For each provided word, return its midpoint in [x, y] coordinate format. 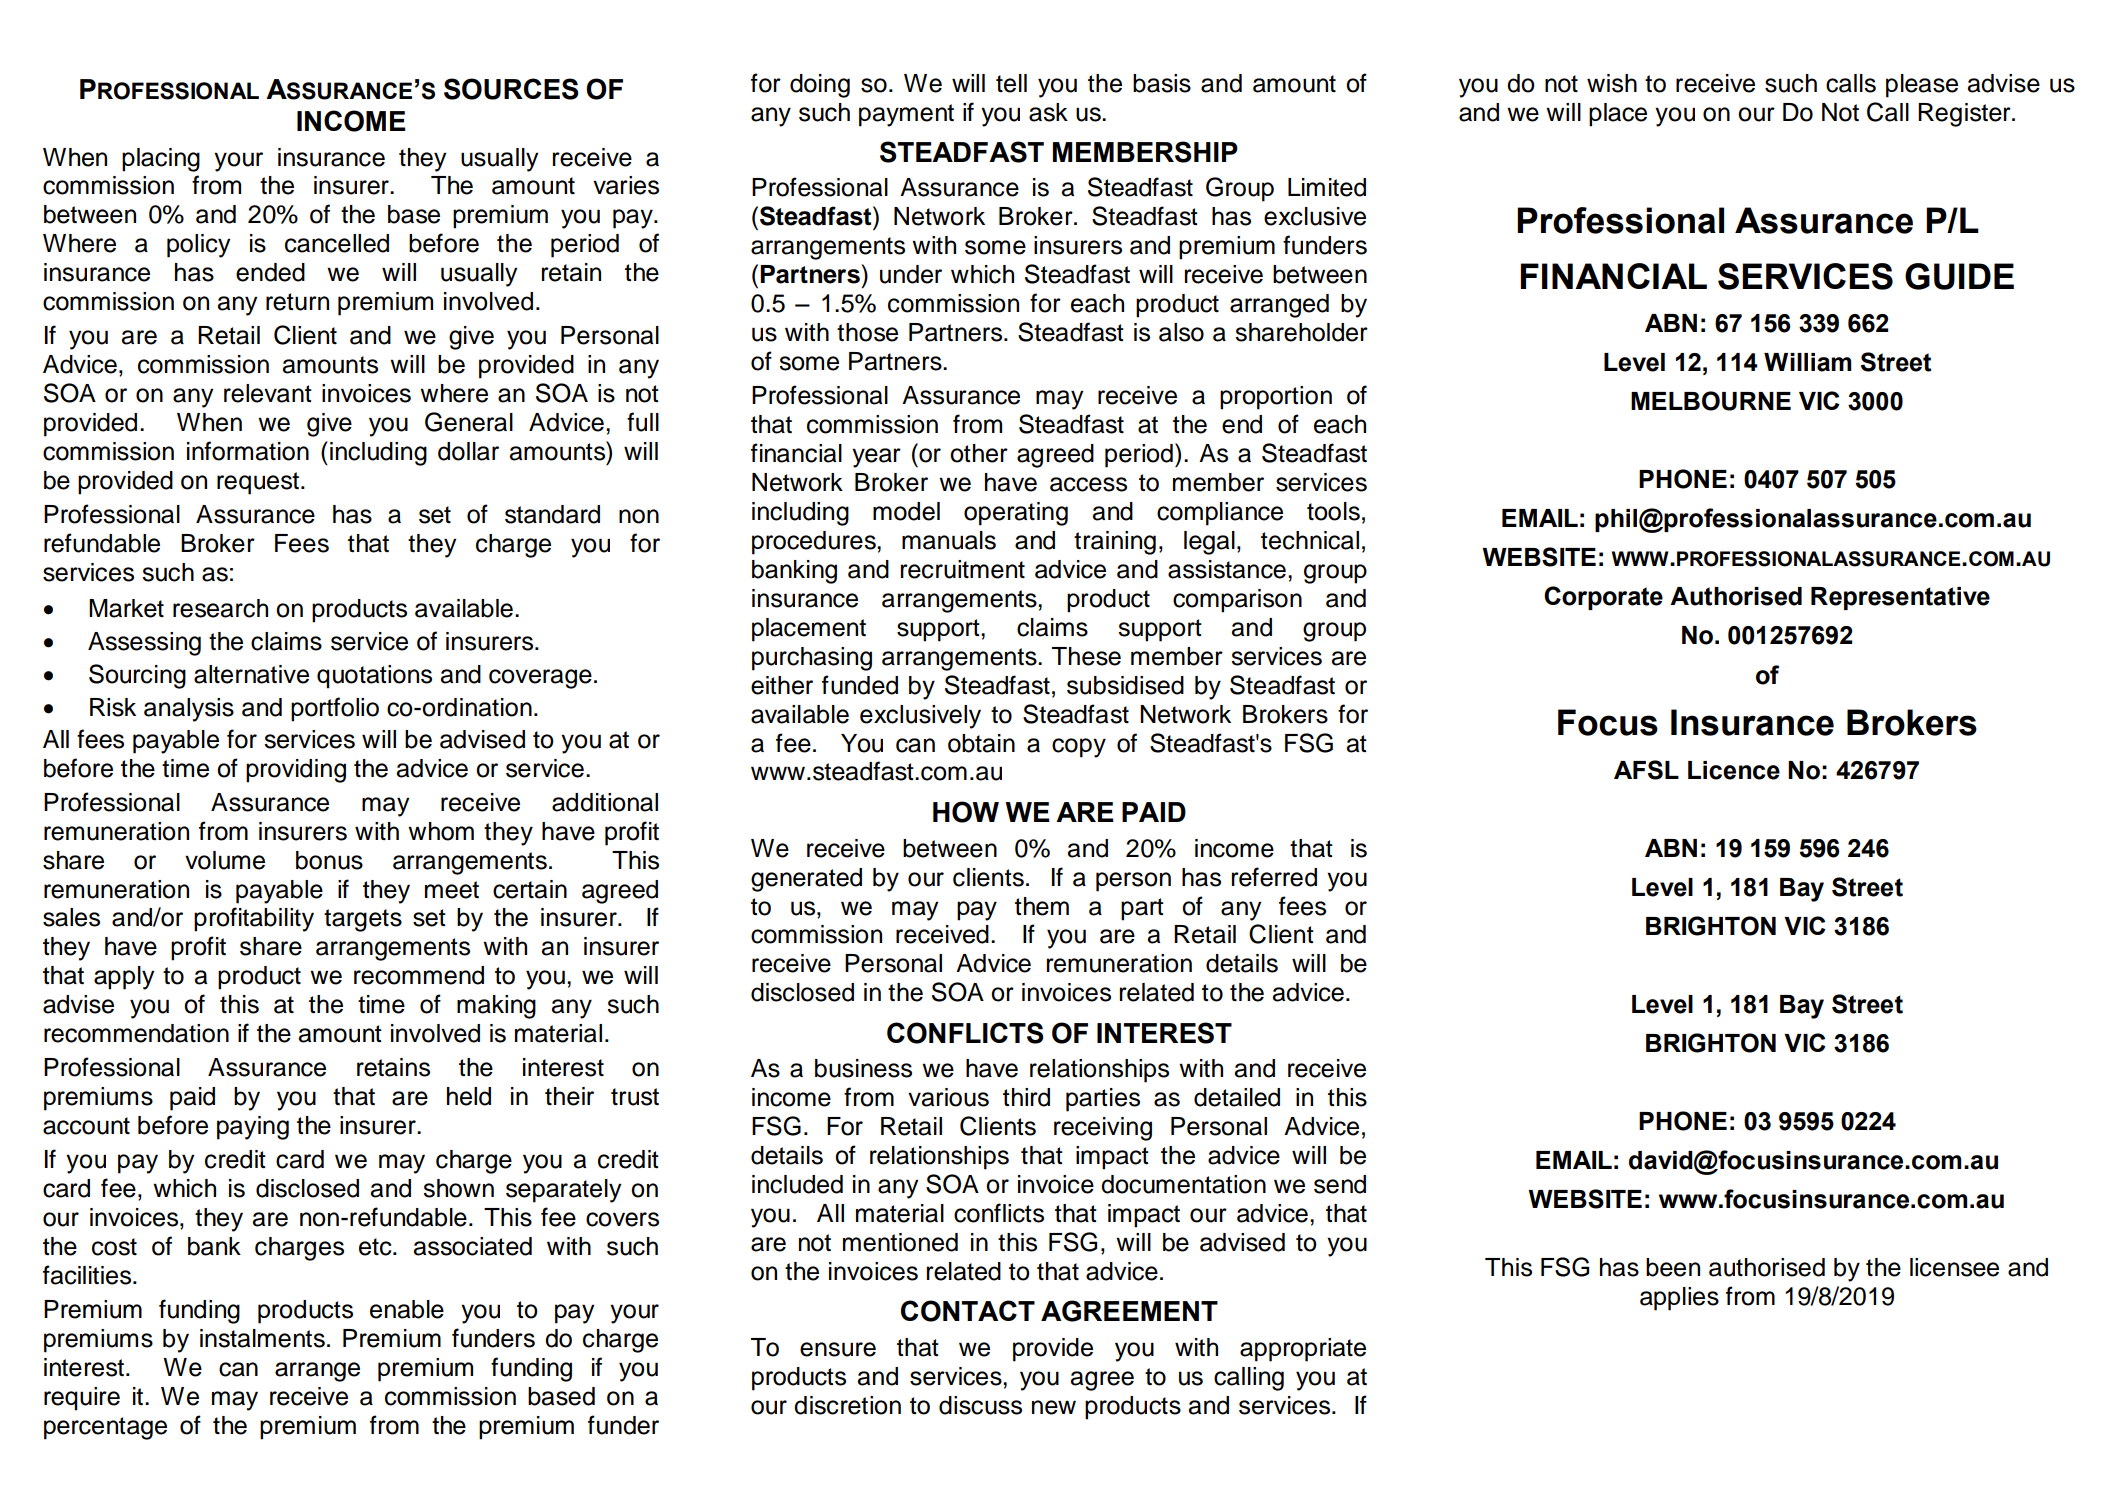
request [258, 483]
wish [1612, 83]
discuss [980, 1405]
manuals [949, 540]
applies [1679, 1299]
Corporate [1603, 598]
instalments [262, 1338]
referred [1274, 877]
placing [161, 160]
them [1042, 906]
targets [363, 920]
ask [1048, 112]
